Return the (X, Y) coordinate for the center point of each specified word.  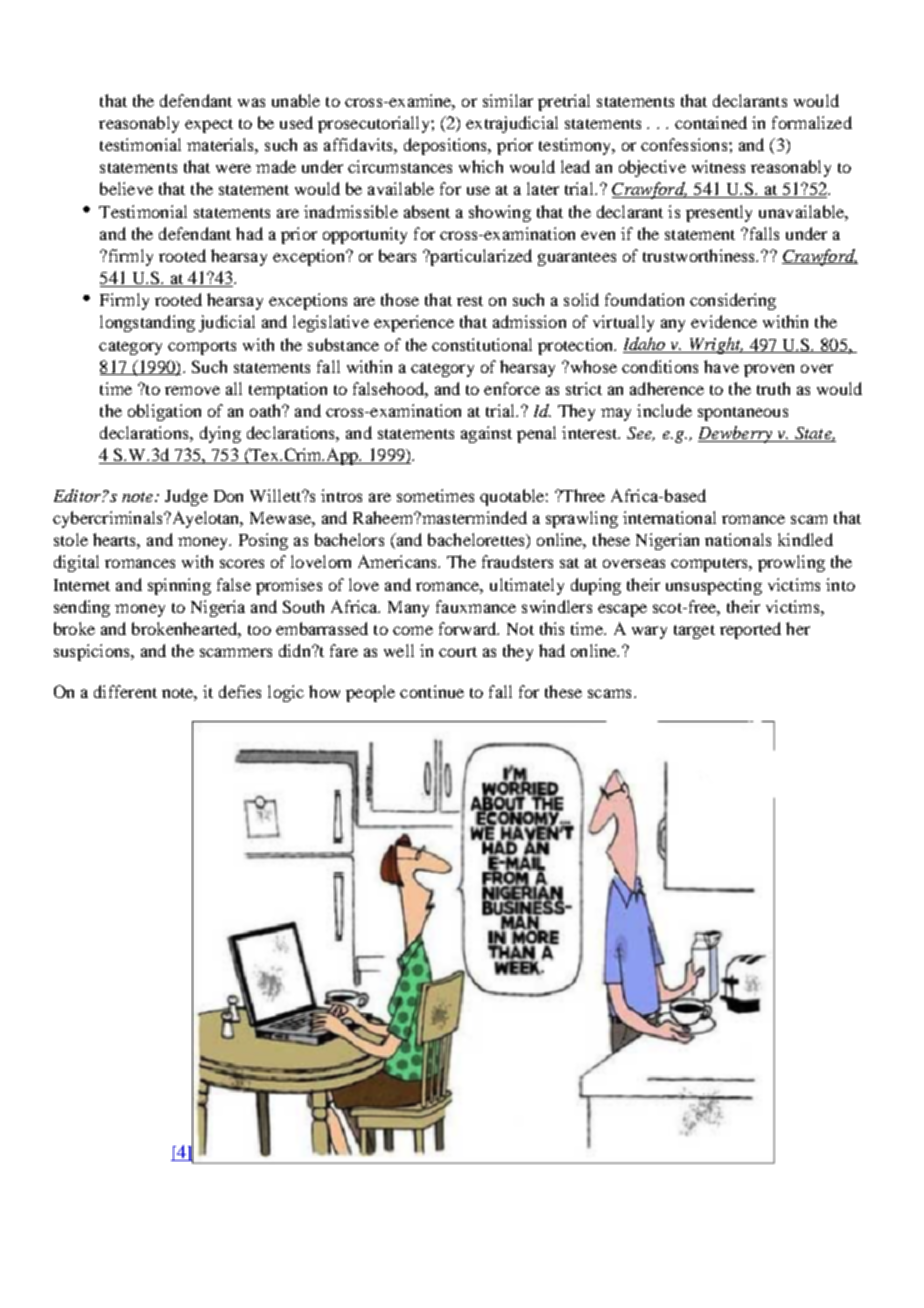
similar (508, 100)
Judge (186, 497)
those (400, 299)
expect (209, 126)
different (125, 691)
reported (750, 630)
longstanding (147, 323)
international (669, 517)
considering (733, 301)
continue (432, 691)
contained (711, 122)
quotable (512, 497)
